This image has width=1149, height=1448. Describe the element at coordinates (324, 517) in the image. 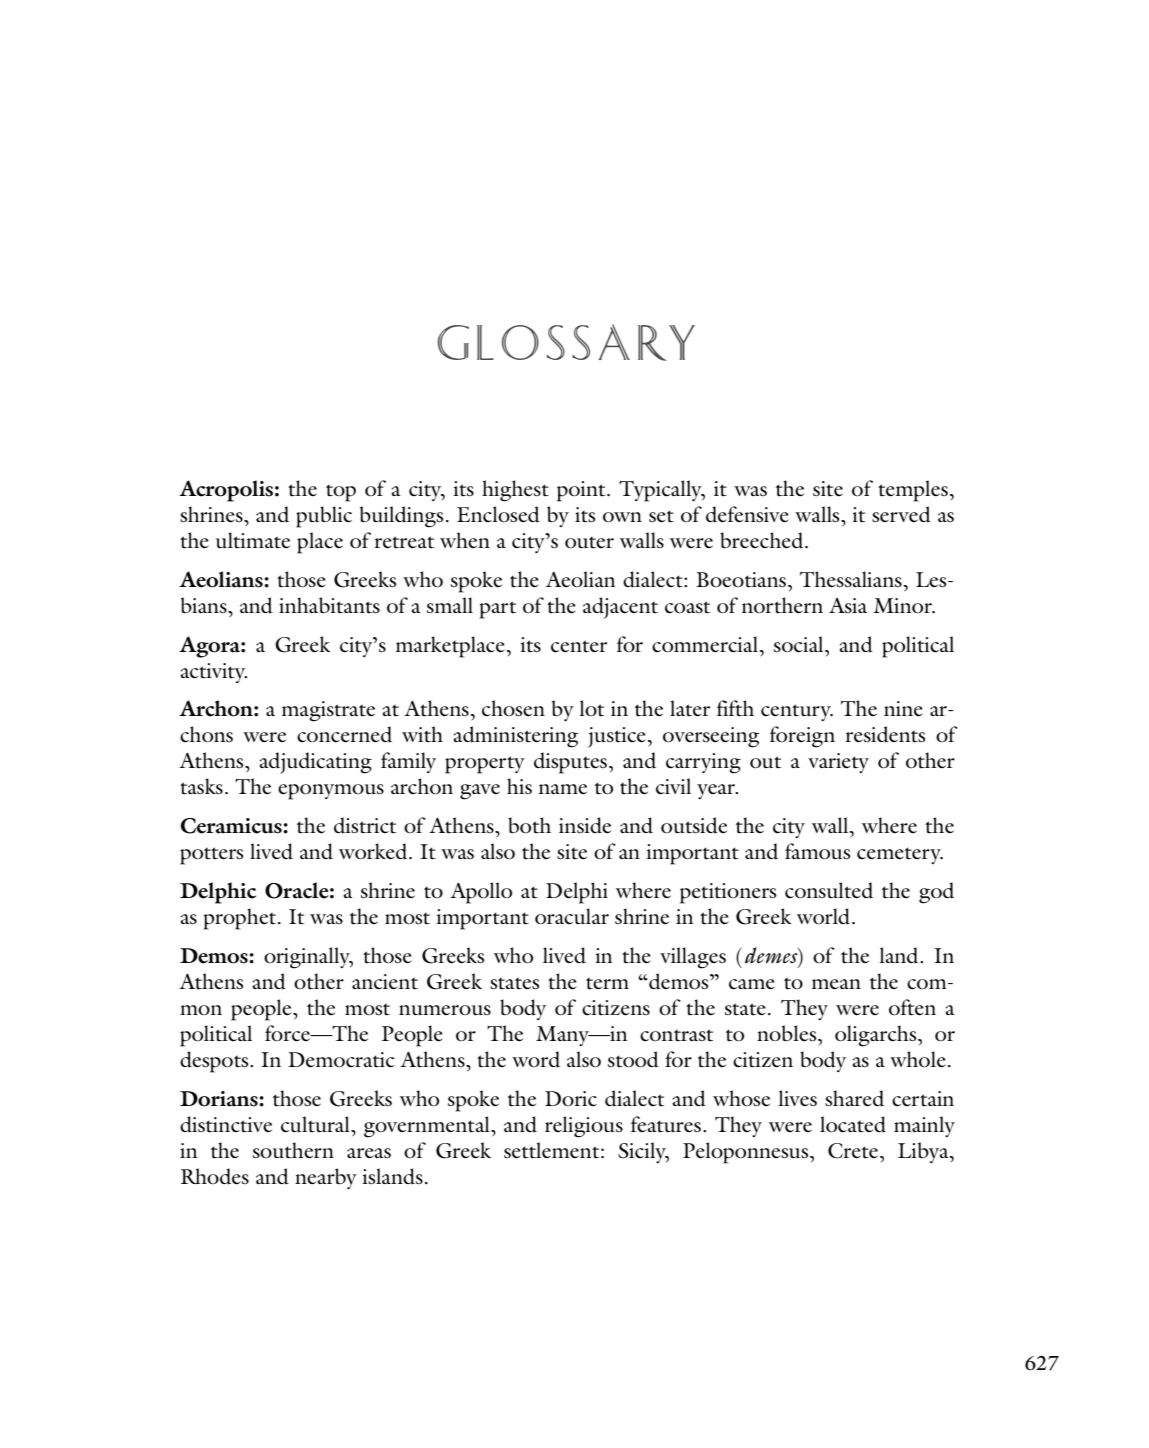

I see `public` at that location.
